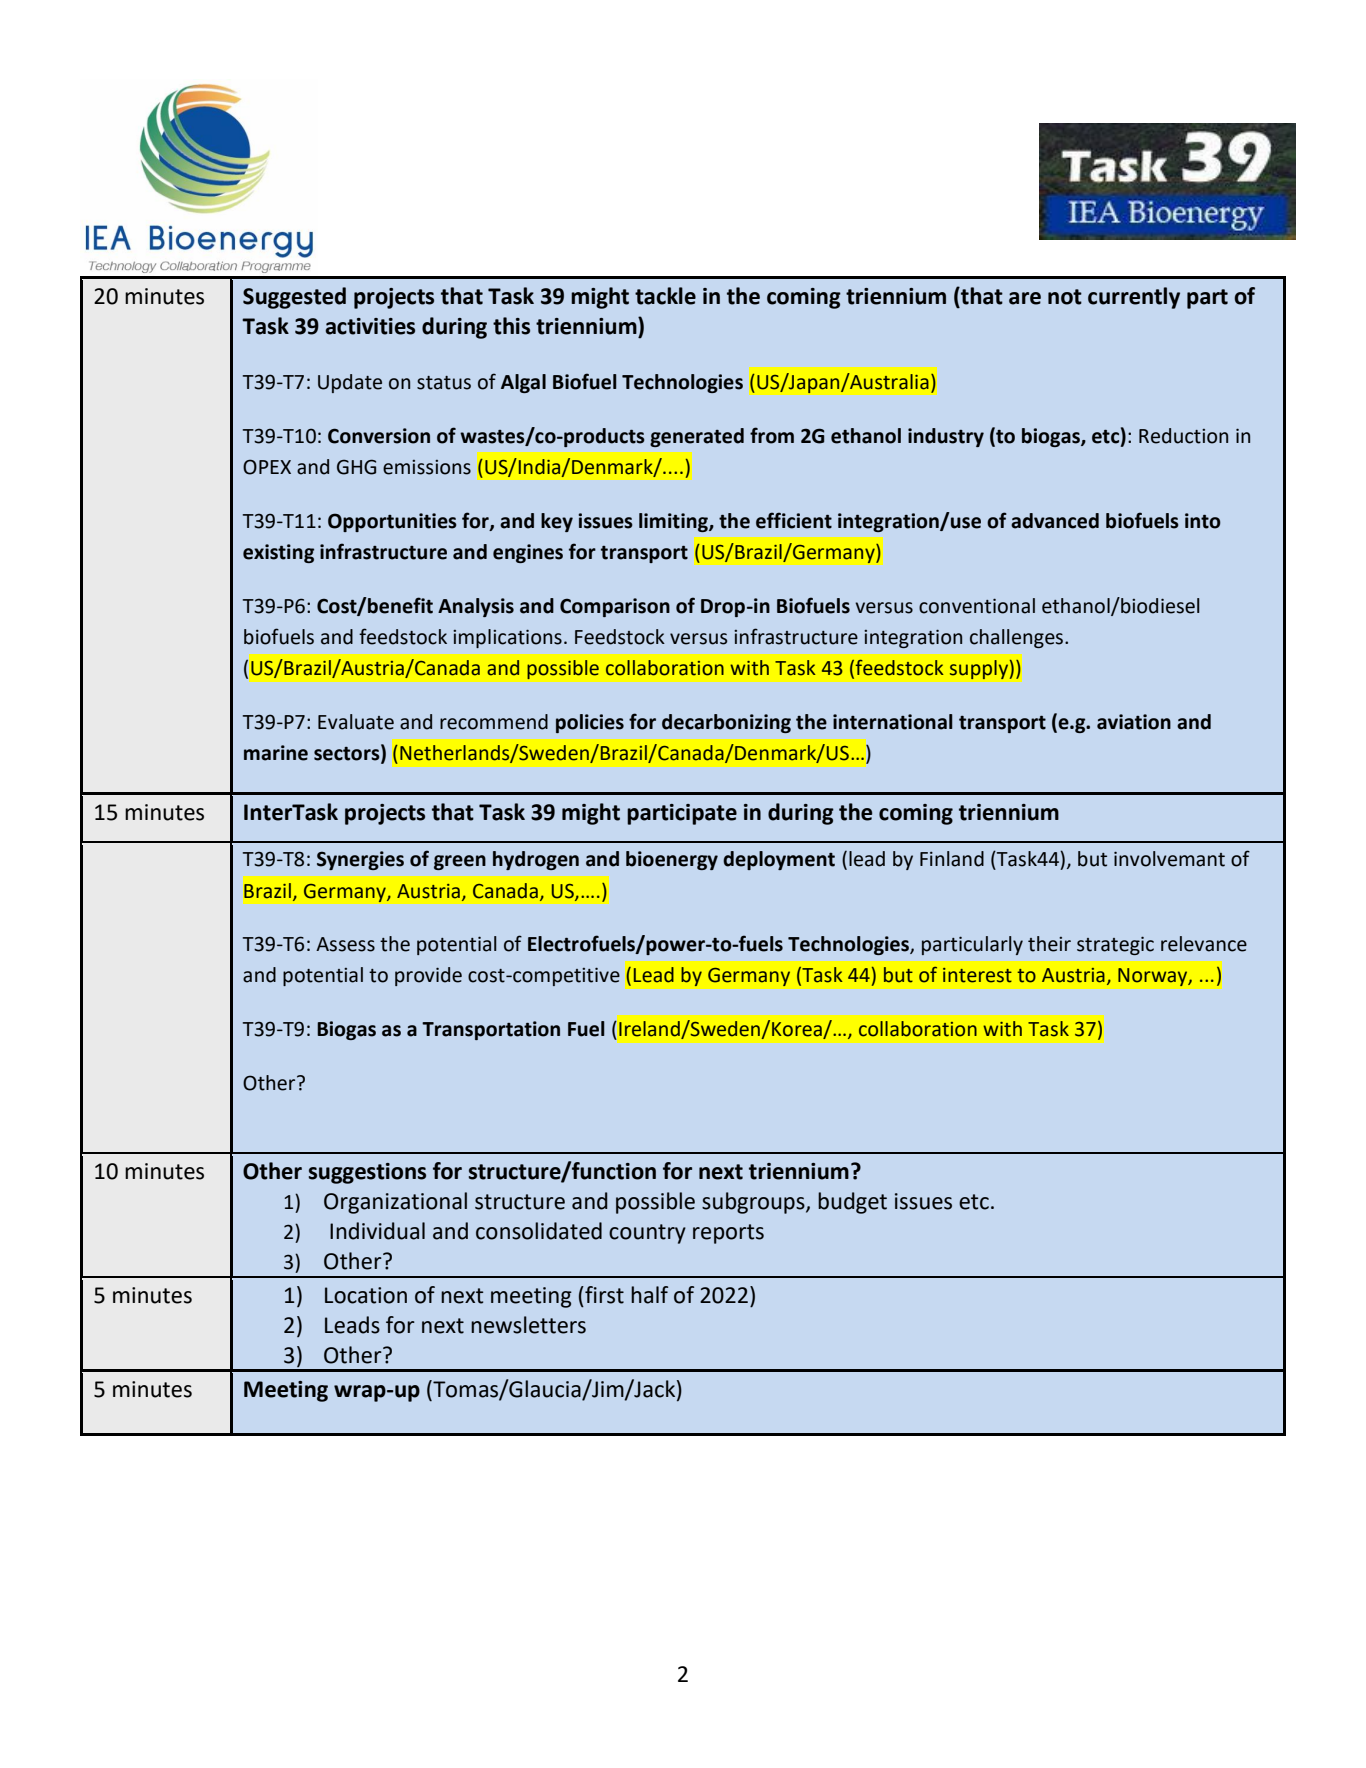  Describe the element at coordinates (1065, 297) in the page. I see `not` at that location.
